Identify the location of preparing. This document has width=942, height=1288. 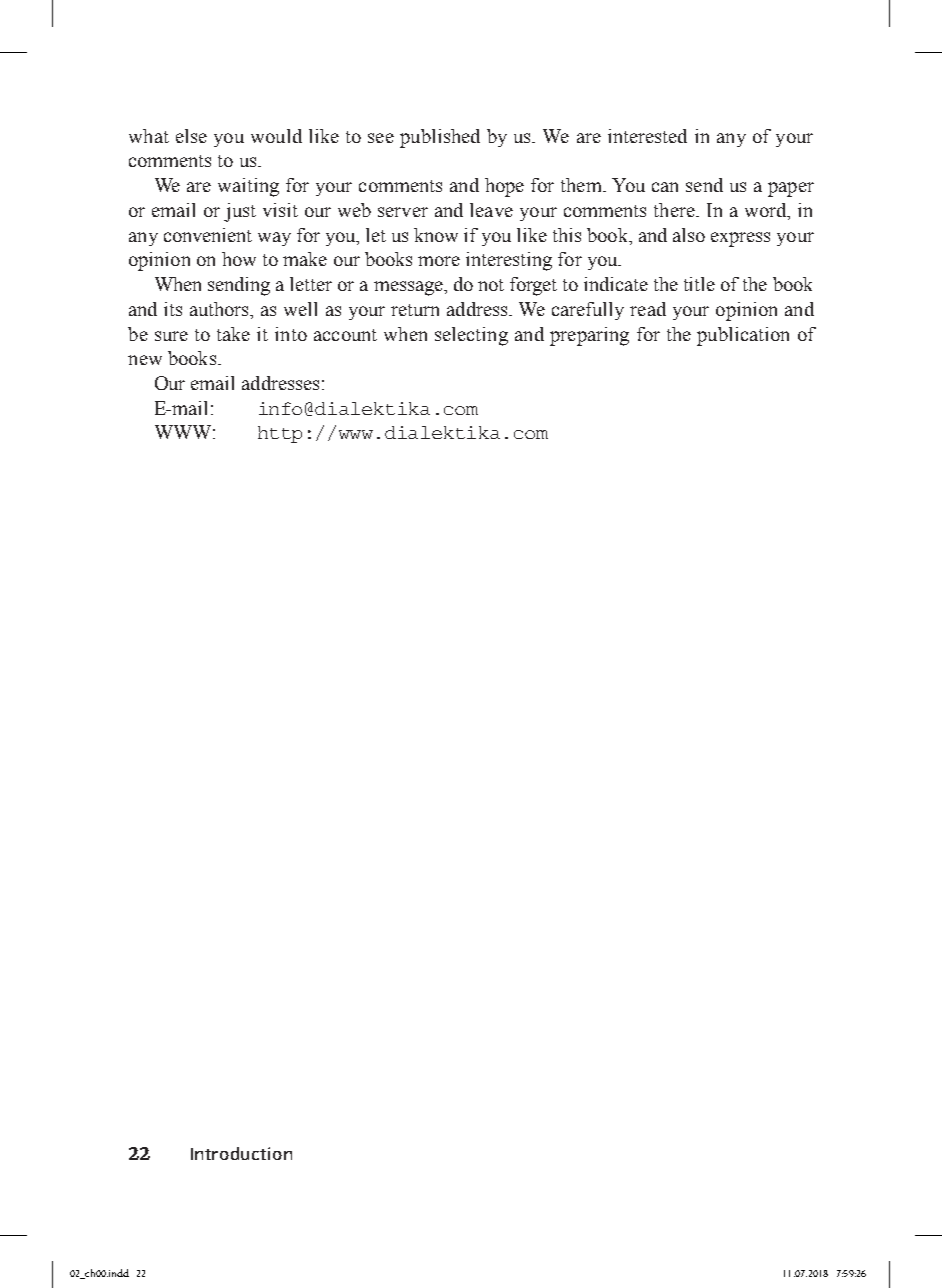
(589, 336).
